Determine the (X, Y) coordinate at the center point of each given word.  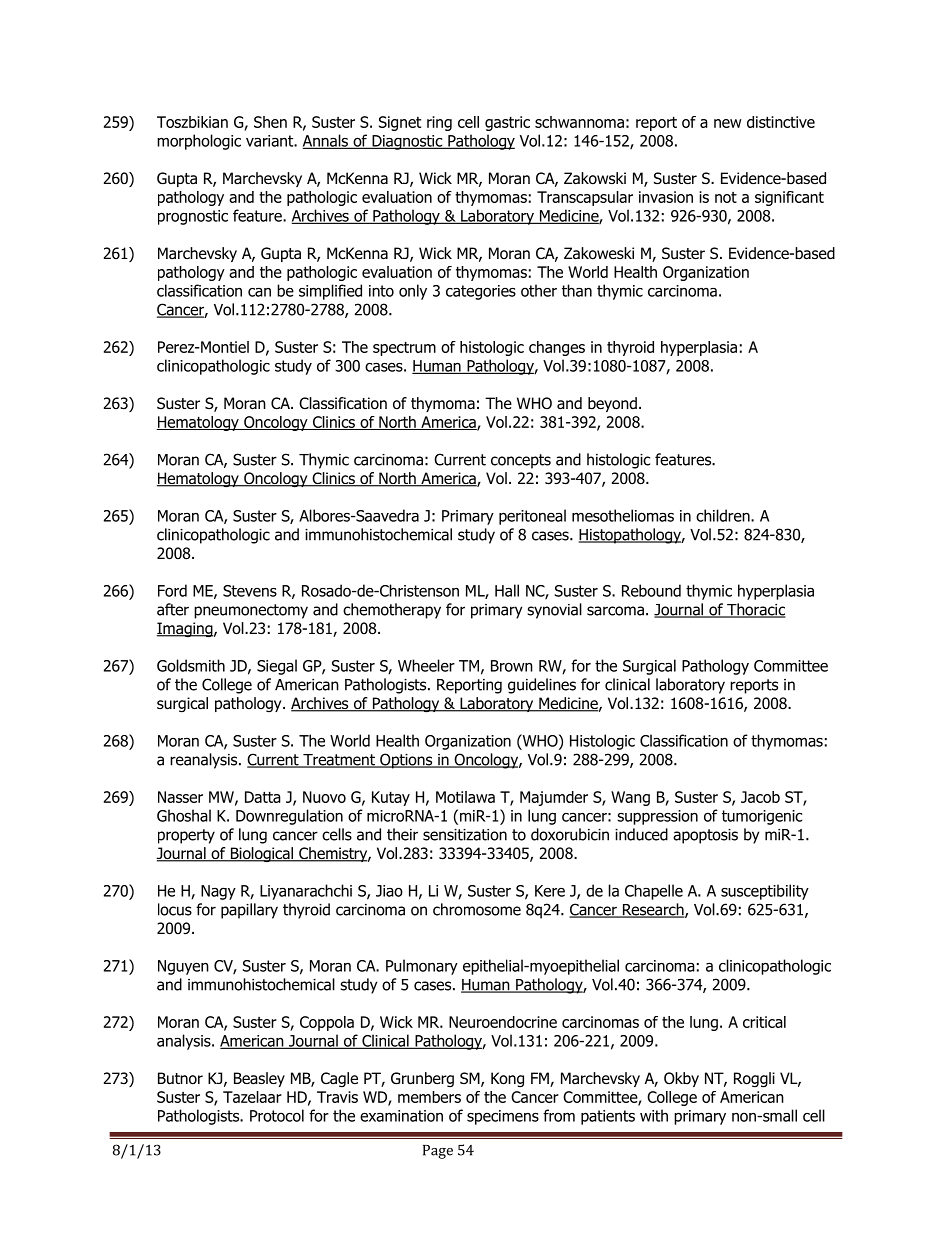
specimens (503, 1117)
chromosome (477, 909)
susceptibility (765, 892)
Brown (512, 666)
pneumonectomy (251, 611)
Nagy (218, 892)
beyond (612, 404)
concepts (521, 461)
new (727, 123)
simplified (330, 292)
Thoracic (755, 610)
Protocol (277, 1115)
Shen (270, 122)
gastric (507, 123)
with (654, 1115)
